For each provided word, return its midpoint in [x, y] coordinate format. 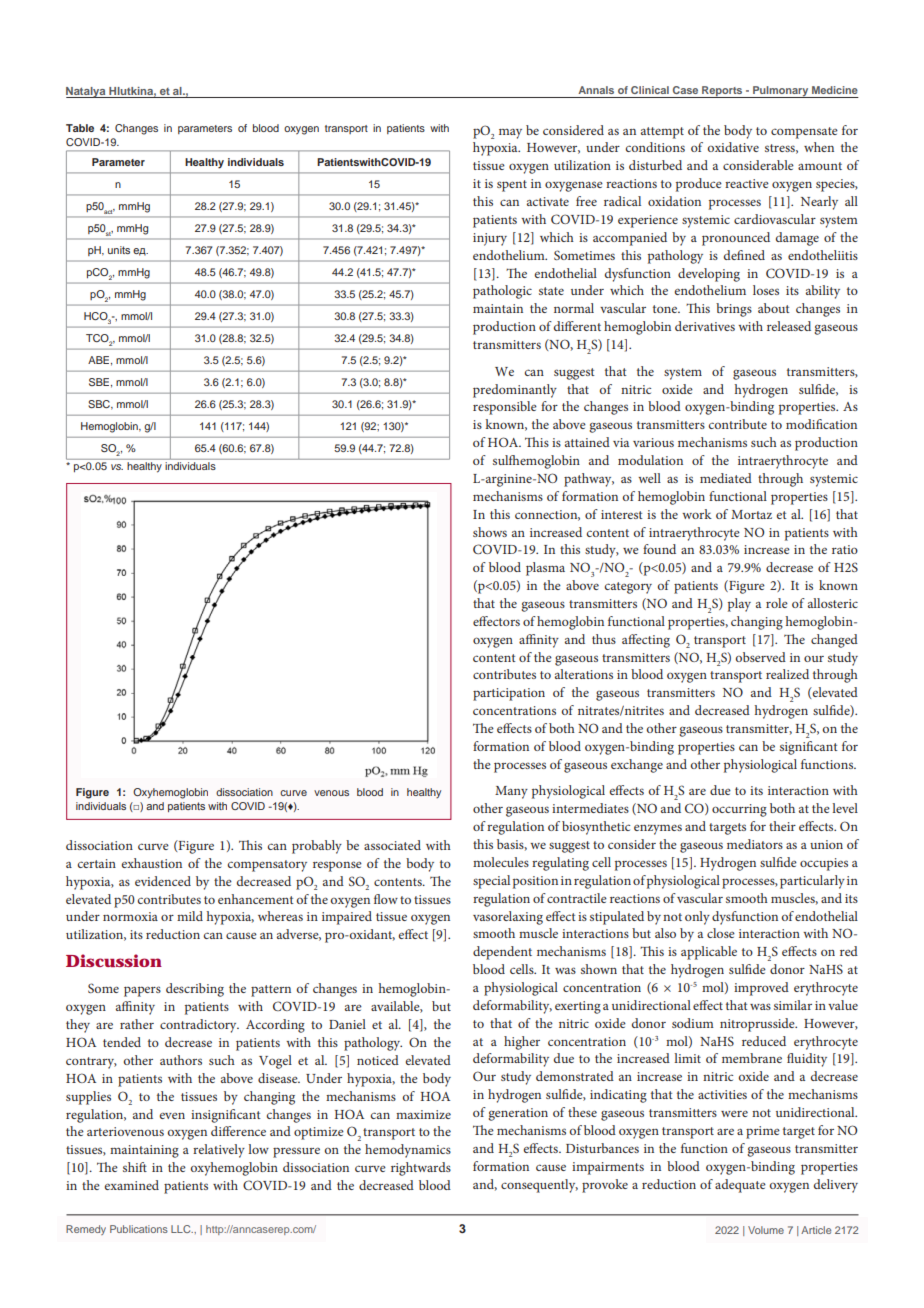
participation [509, 694]
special [491, 882]
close [721, 933]
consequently [539, 1186]
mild [190, 916]
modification [821, 424]
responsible [505, 408]
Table [80, 128]
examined [131, 1185]
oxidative [733, 147]
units [119, 250]
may [510, 134]
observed [761, 657]
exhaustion [151, 863]
